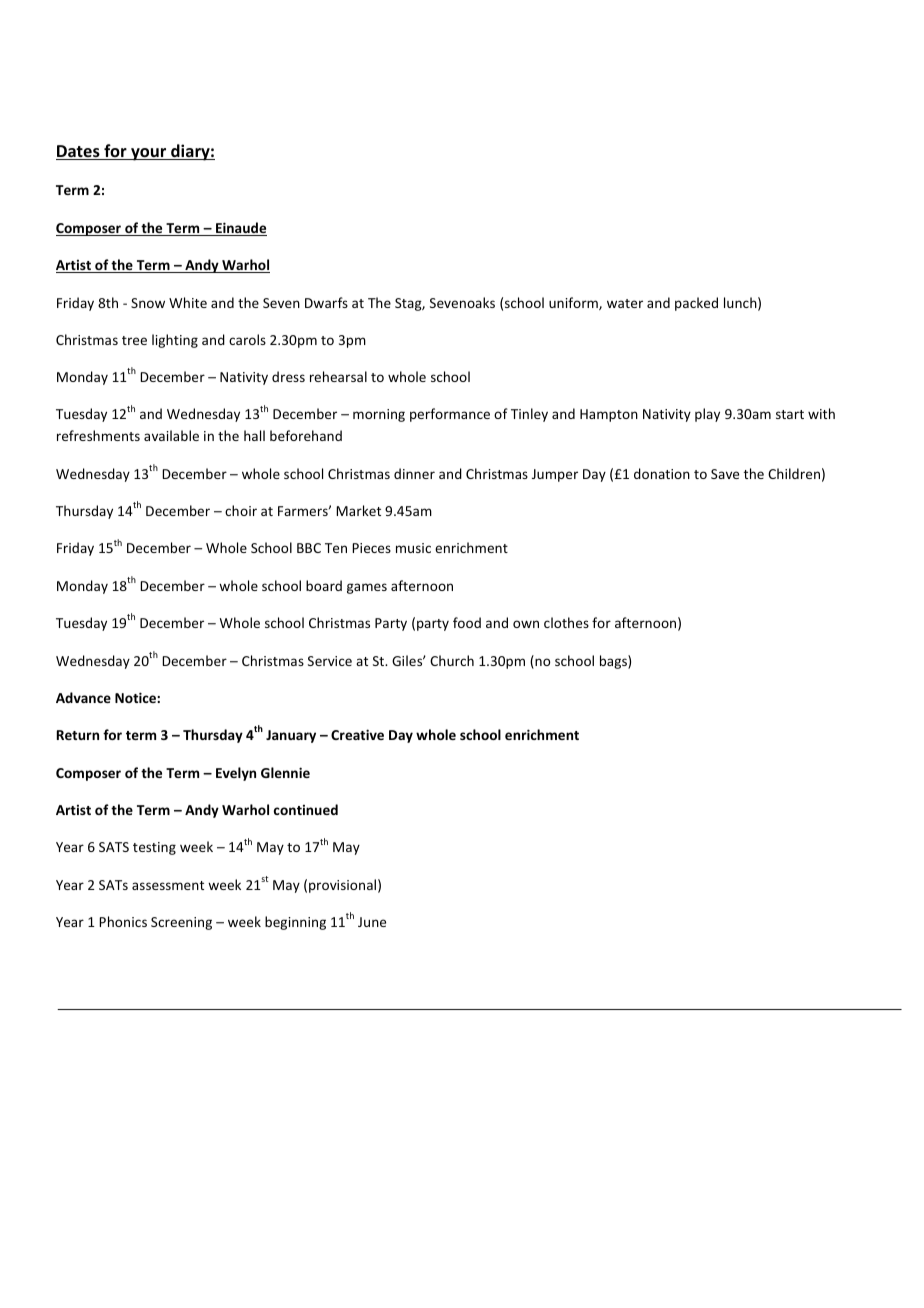 The image size is (924, 1308). What do you see at coordinates (707, 415) in the screenshot?
I see `play` at bounding box center [707, 415].
